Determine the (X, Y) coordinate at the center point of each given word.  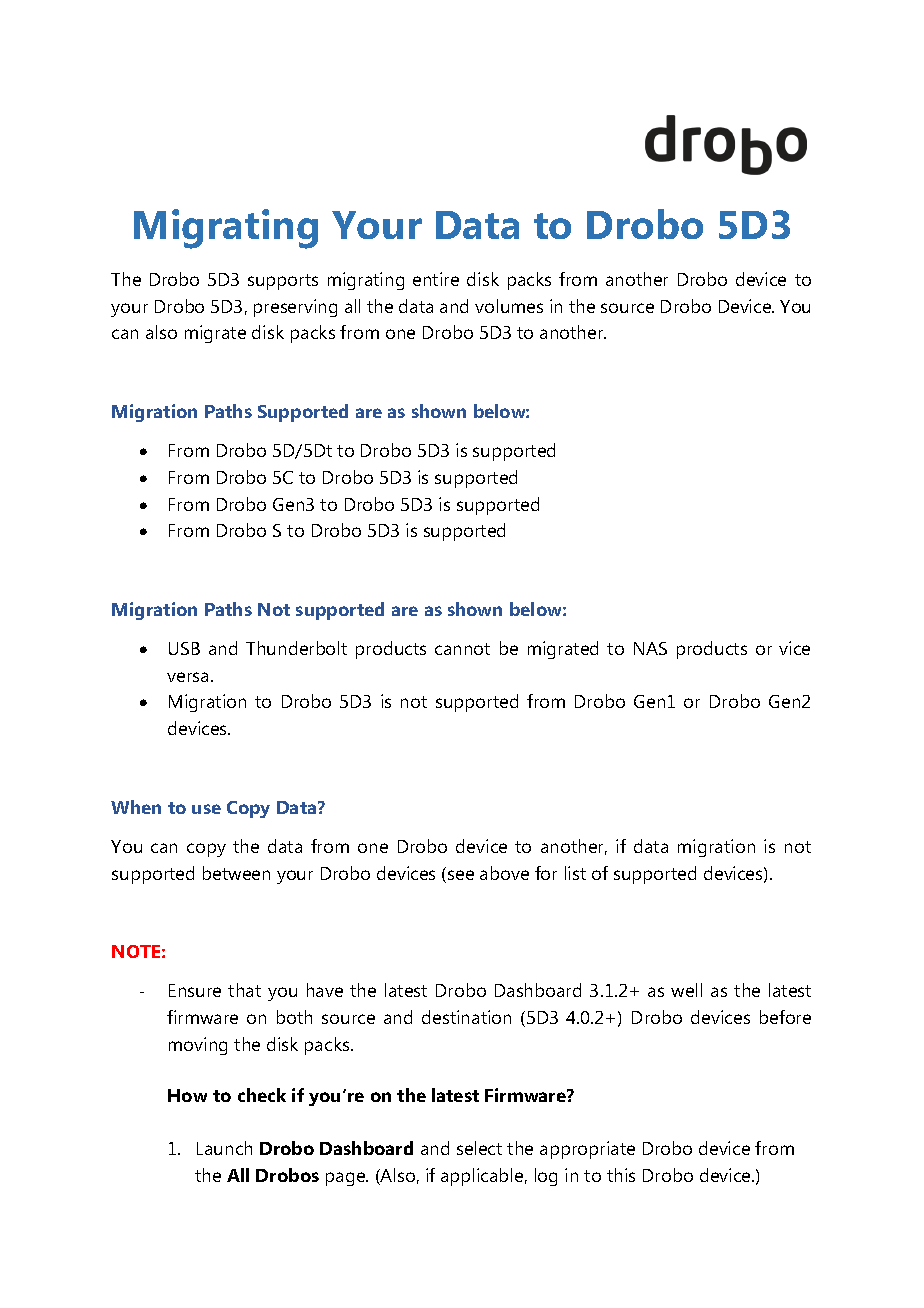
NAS (650, 648)
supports (283, 282)
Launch (224, 1148)
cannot (462, 649)
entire (436, 279)
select (479, 1148)
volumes (509, 306)
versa (187, 677)
